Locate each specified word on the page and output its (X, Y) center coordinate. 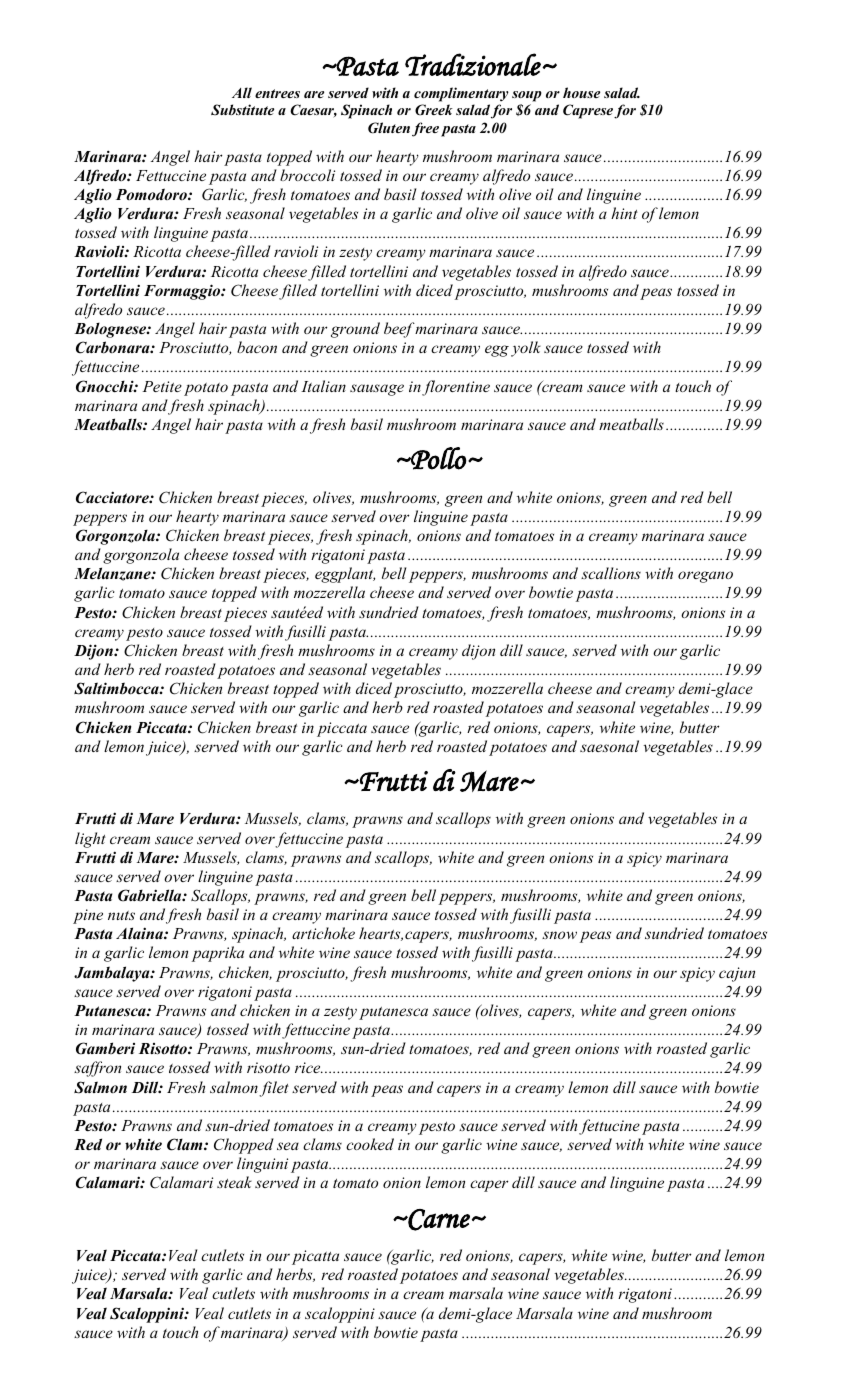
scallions (611, 573)
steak (234, 1182)
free (425, 129)
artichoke (323, 933)
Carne (438, 1220)
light (90, 840)
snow (559, 935)
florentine (456, 388)
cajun (737, 974)
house (581, 92)
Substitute (242, 110)
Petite (162, 386)
